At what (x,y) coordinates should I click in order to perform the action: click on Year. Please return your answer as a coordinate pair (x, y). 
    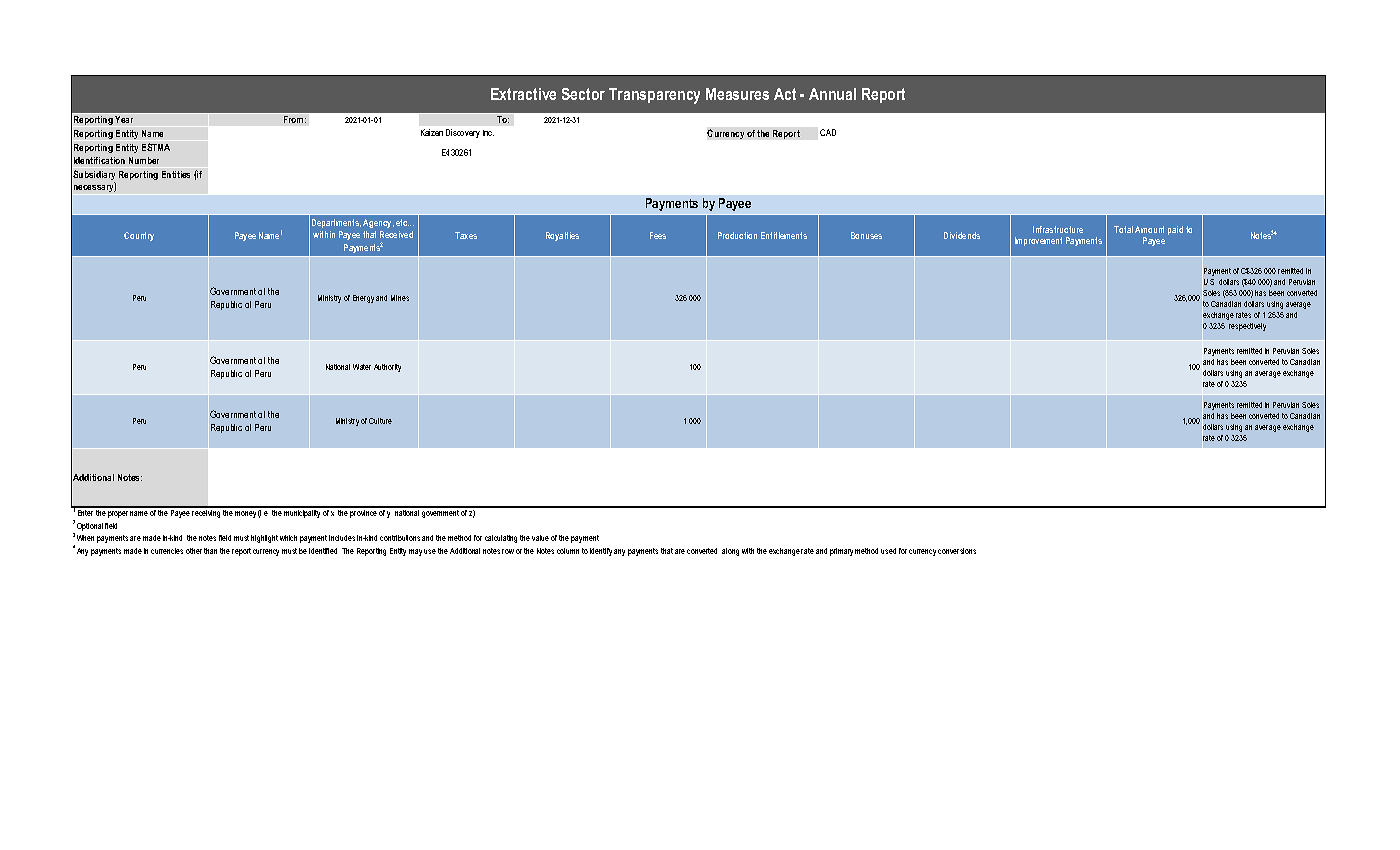
    Looking at the image, I should click on (124, 119).
